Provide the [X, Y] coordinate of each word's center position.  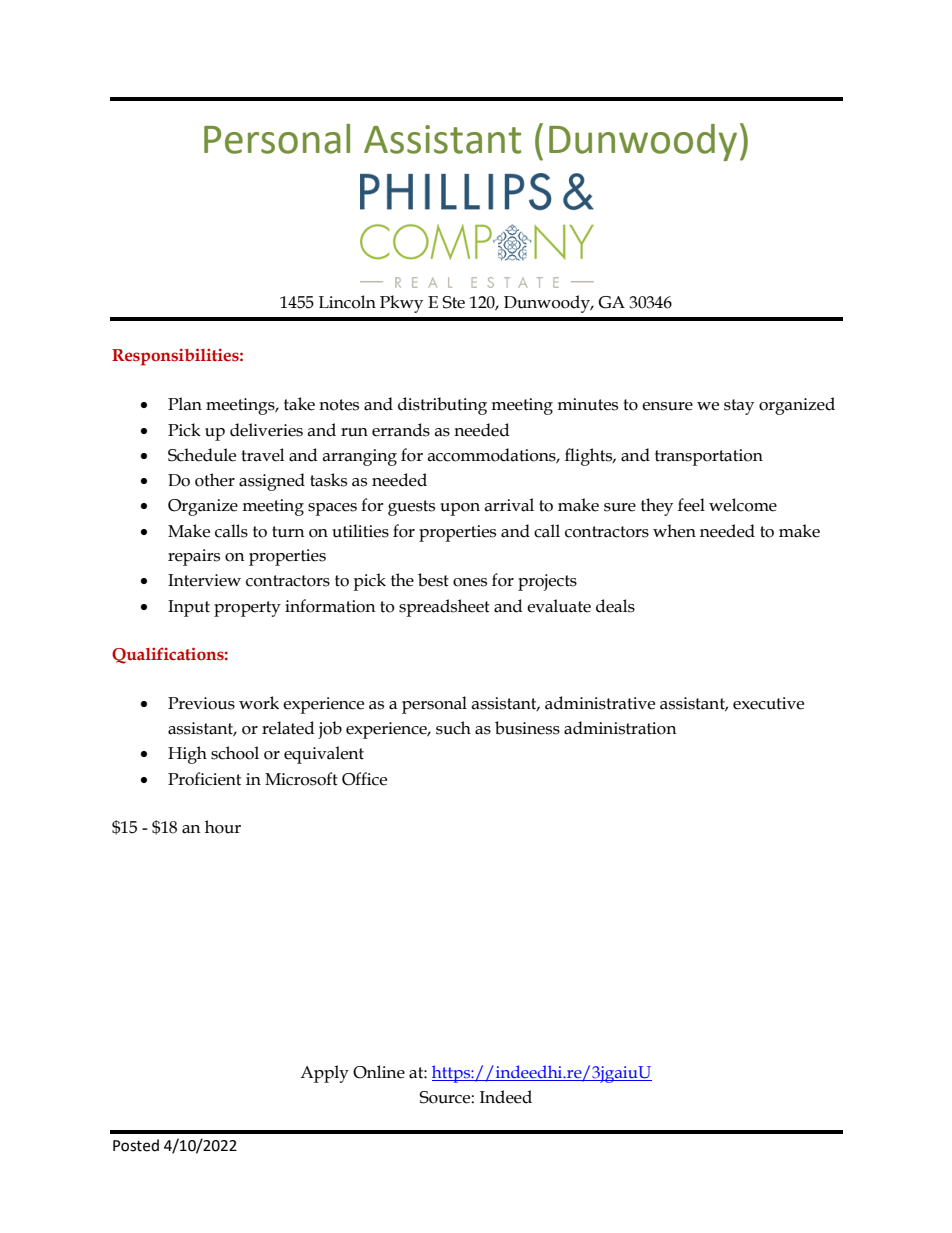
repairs [194, 557]
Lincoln [347, 302]
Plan [185, 404]
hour [223, 827]
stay [739, 407]
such [453, 728]
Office [364, 779]
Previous [201, 703]
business [527, 728]
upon [460, 509]
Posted [136, 1145]
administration [620, 728]
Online [379, 1072]
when [674, 531]
